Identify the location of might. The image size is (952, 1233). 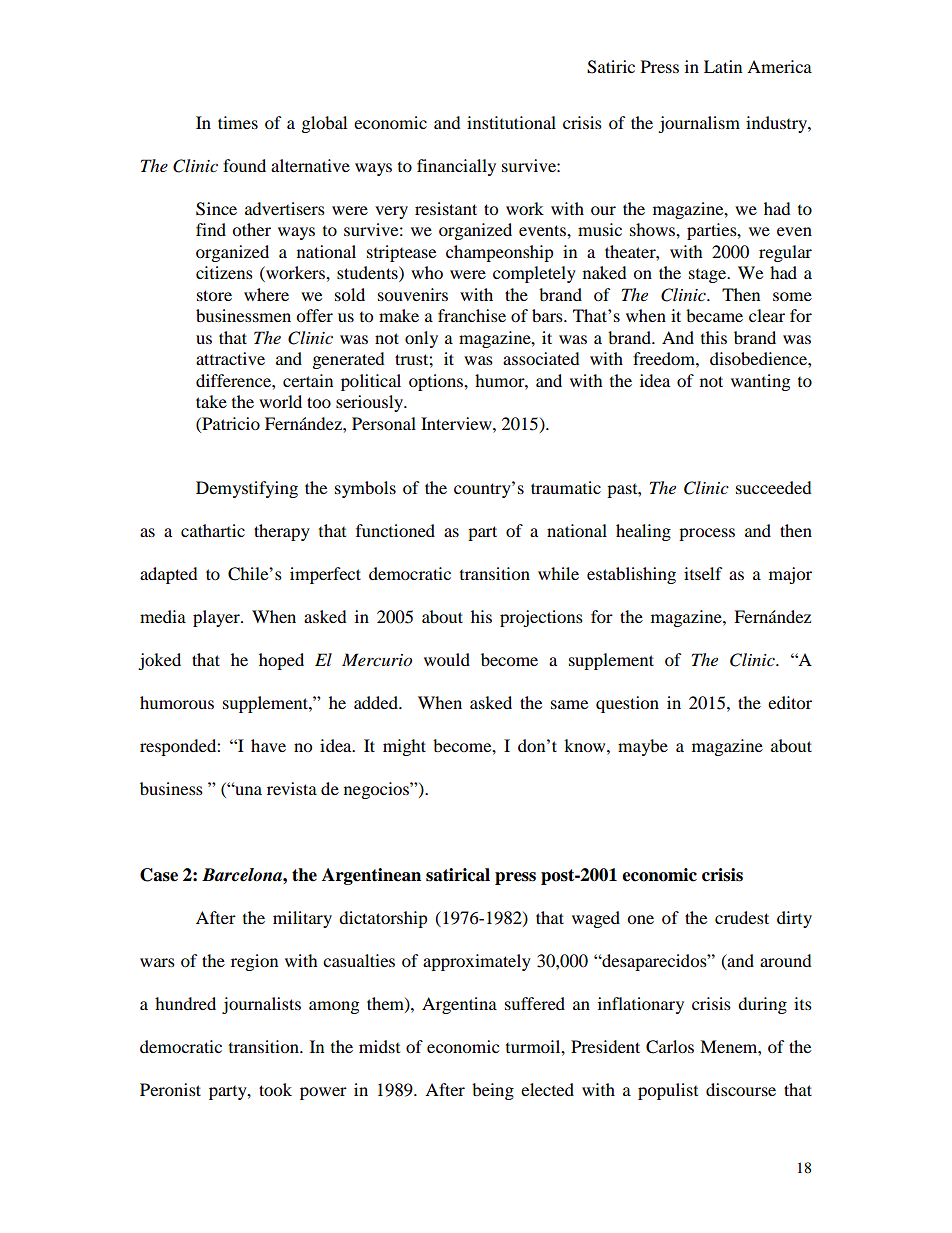
(404, 747).
